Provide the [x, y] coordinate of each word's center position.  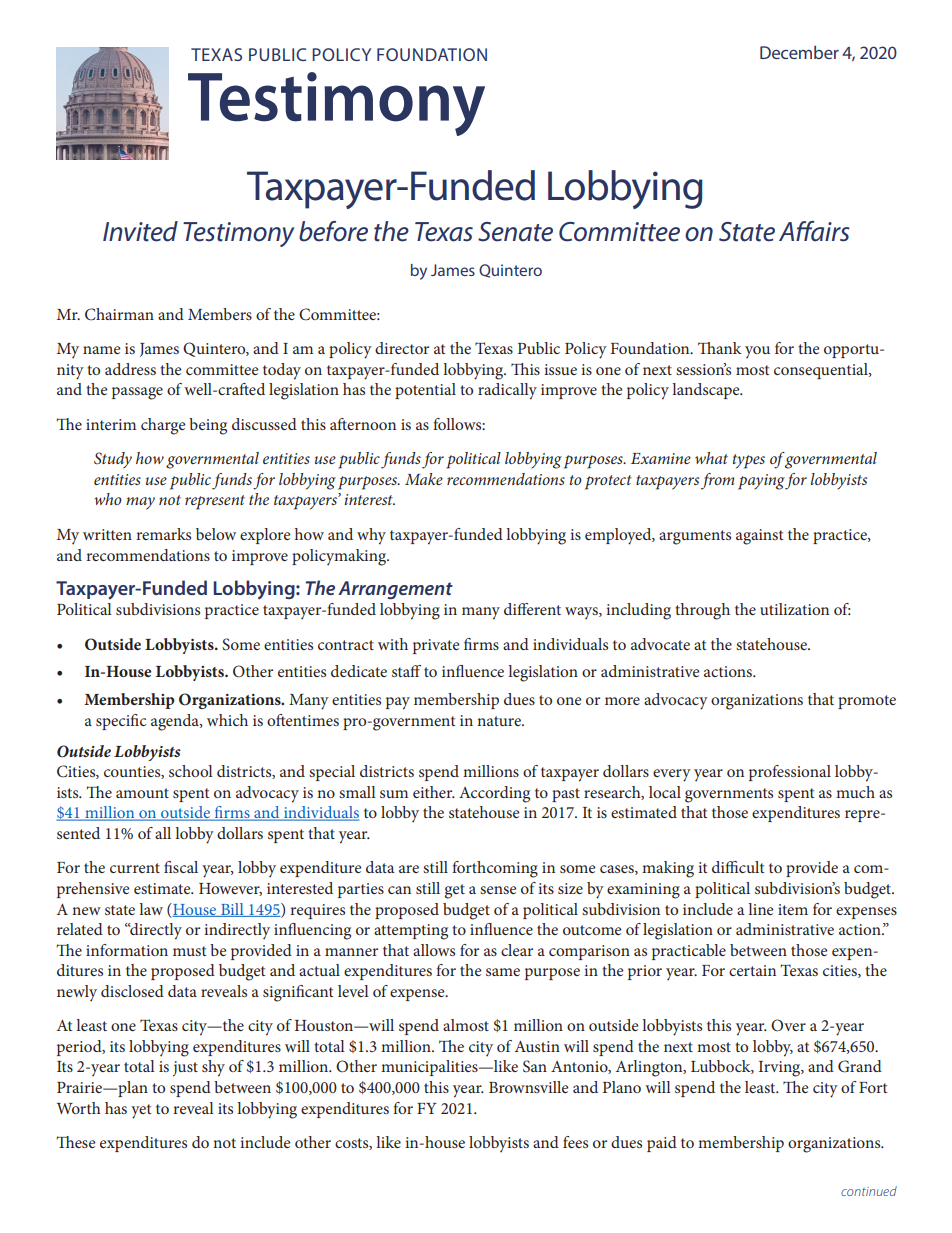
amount [142, 793]
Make [424, 479]
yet [141, 1111]
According [494, 794]
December [799, 52]
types [749, 461]
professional [790, 773]
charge [163, 426]
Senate [515, 232]
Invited [140, 231]
